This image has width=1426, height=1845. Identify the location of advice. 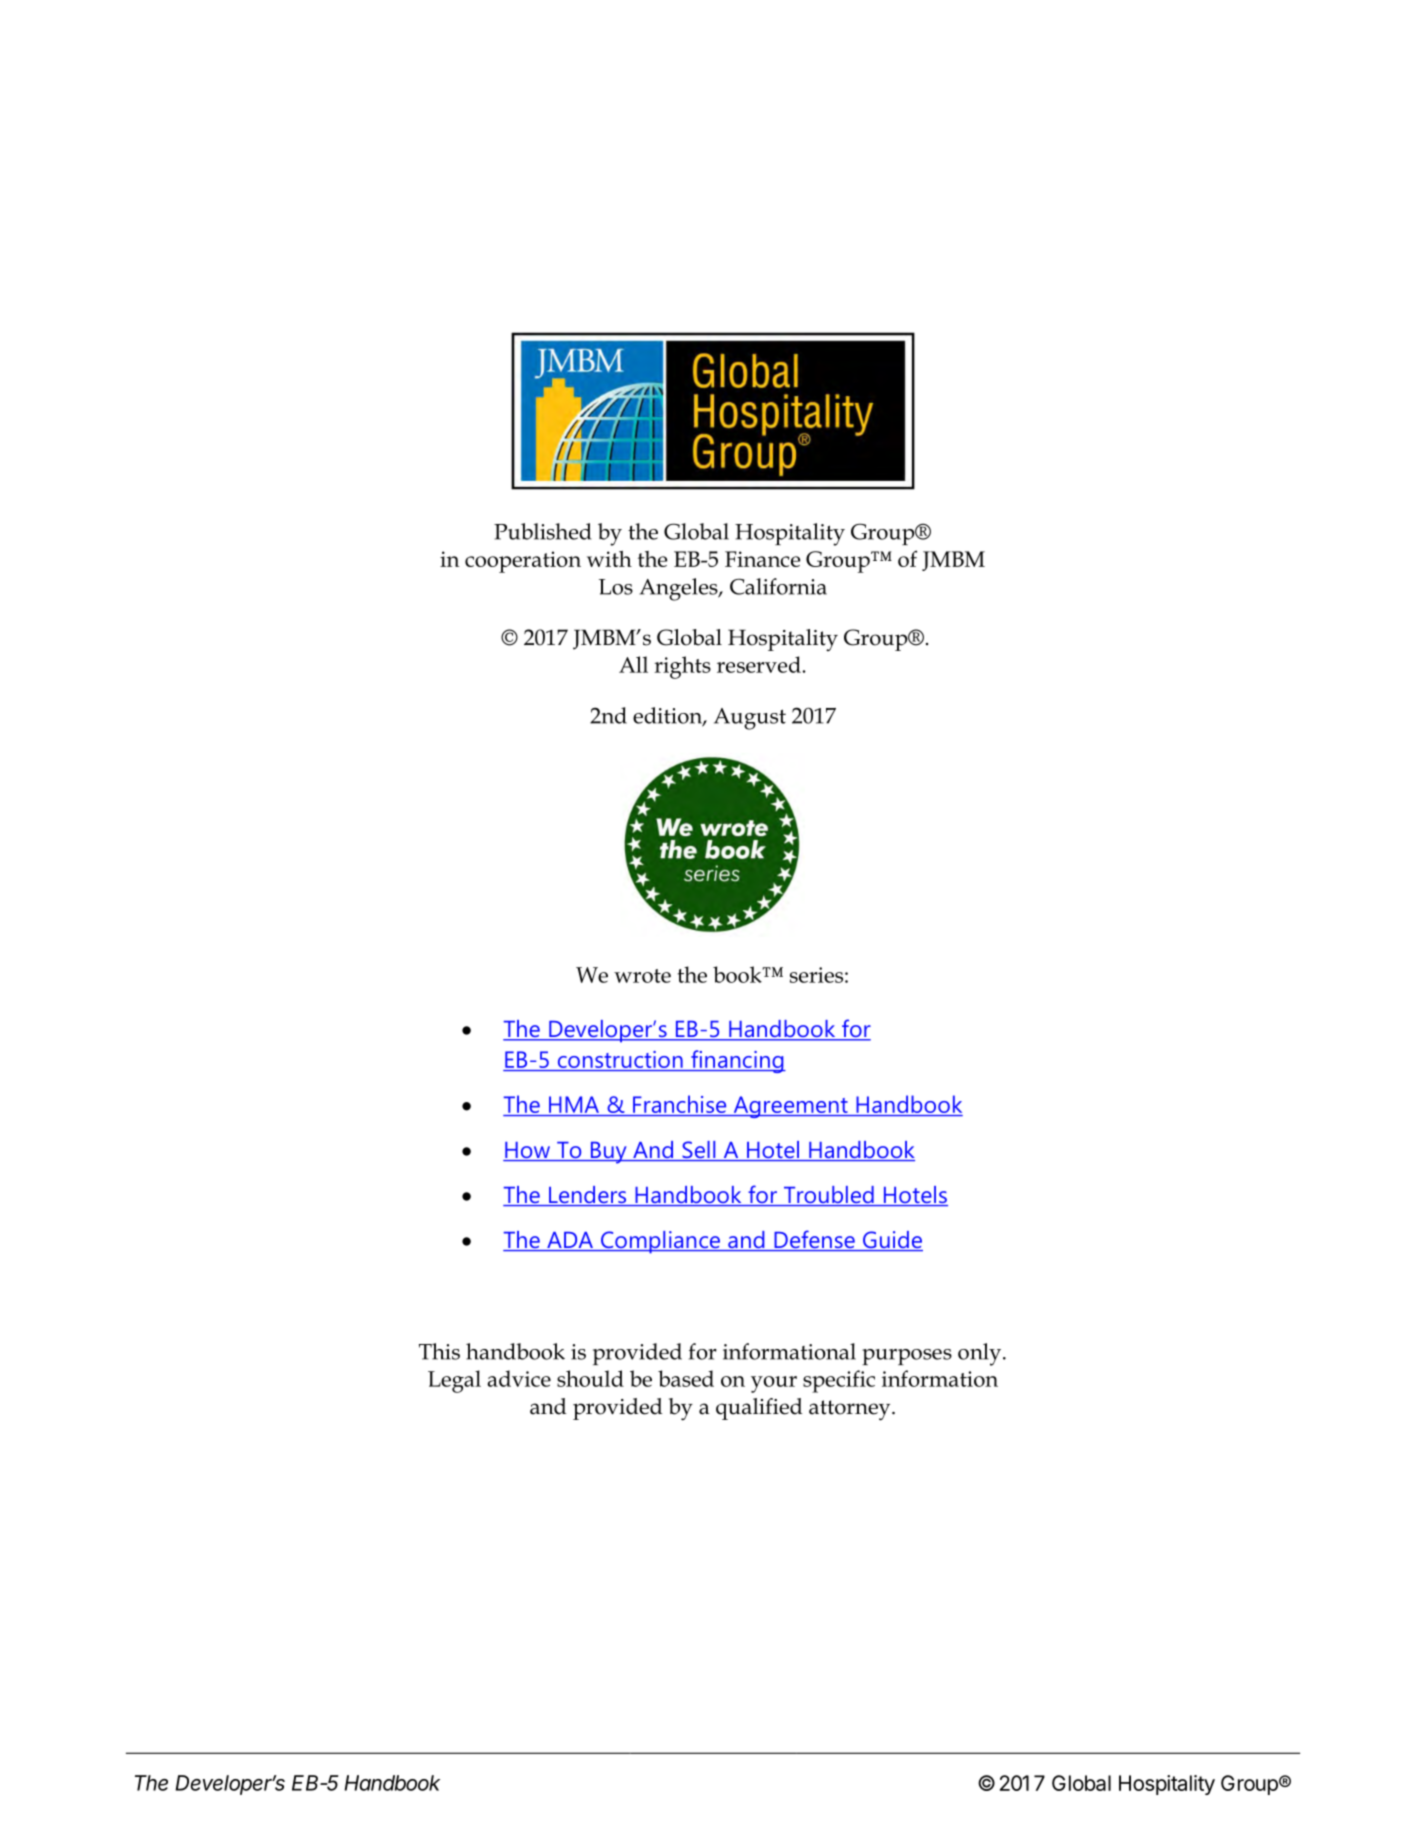
(519, 1378).
